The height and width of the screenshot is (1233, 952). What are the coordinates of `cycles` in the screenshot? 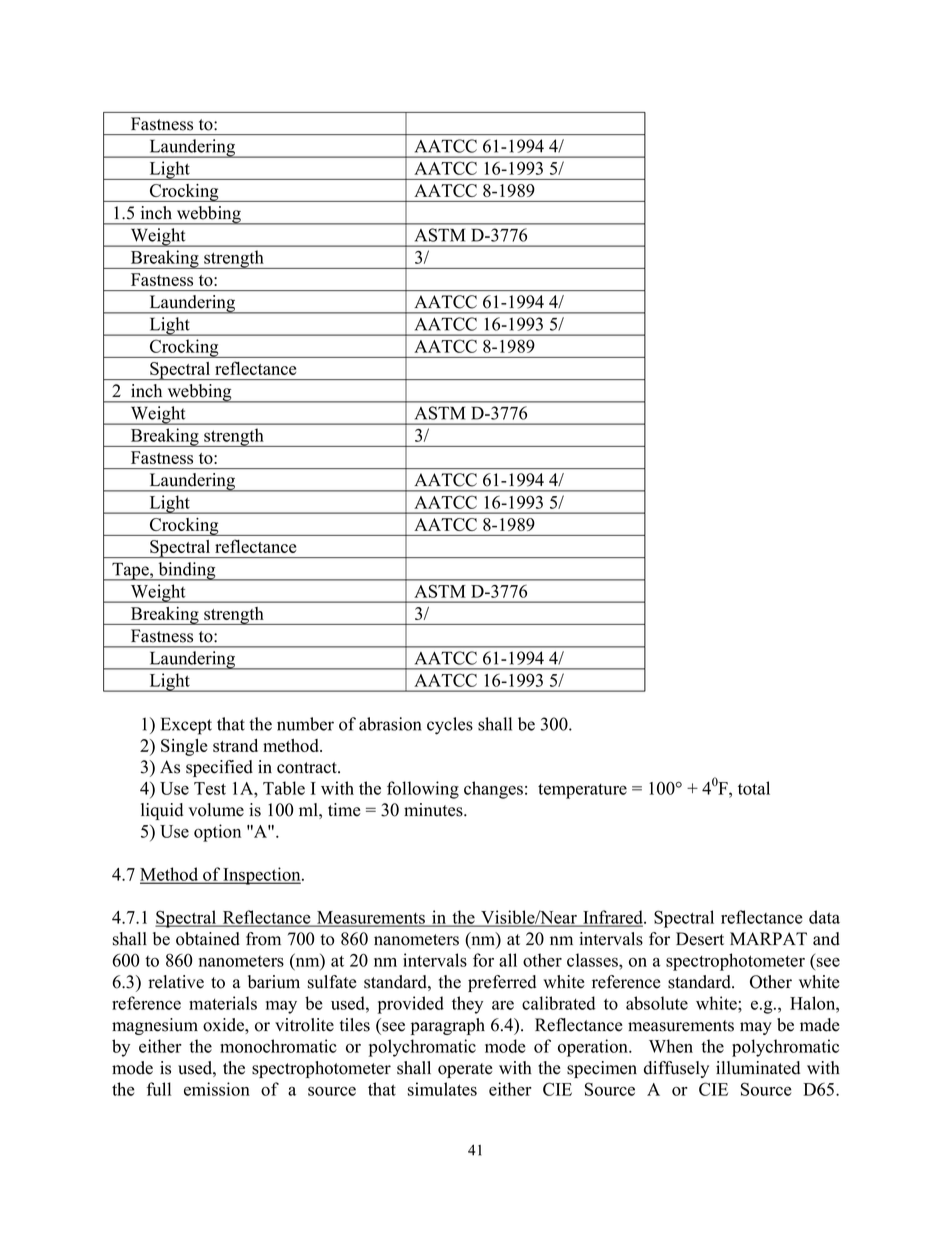 It's located at (450, 726).
